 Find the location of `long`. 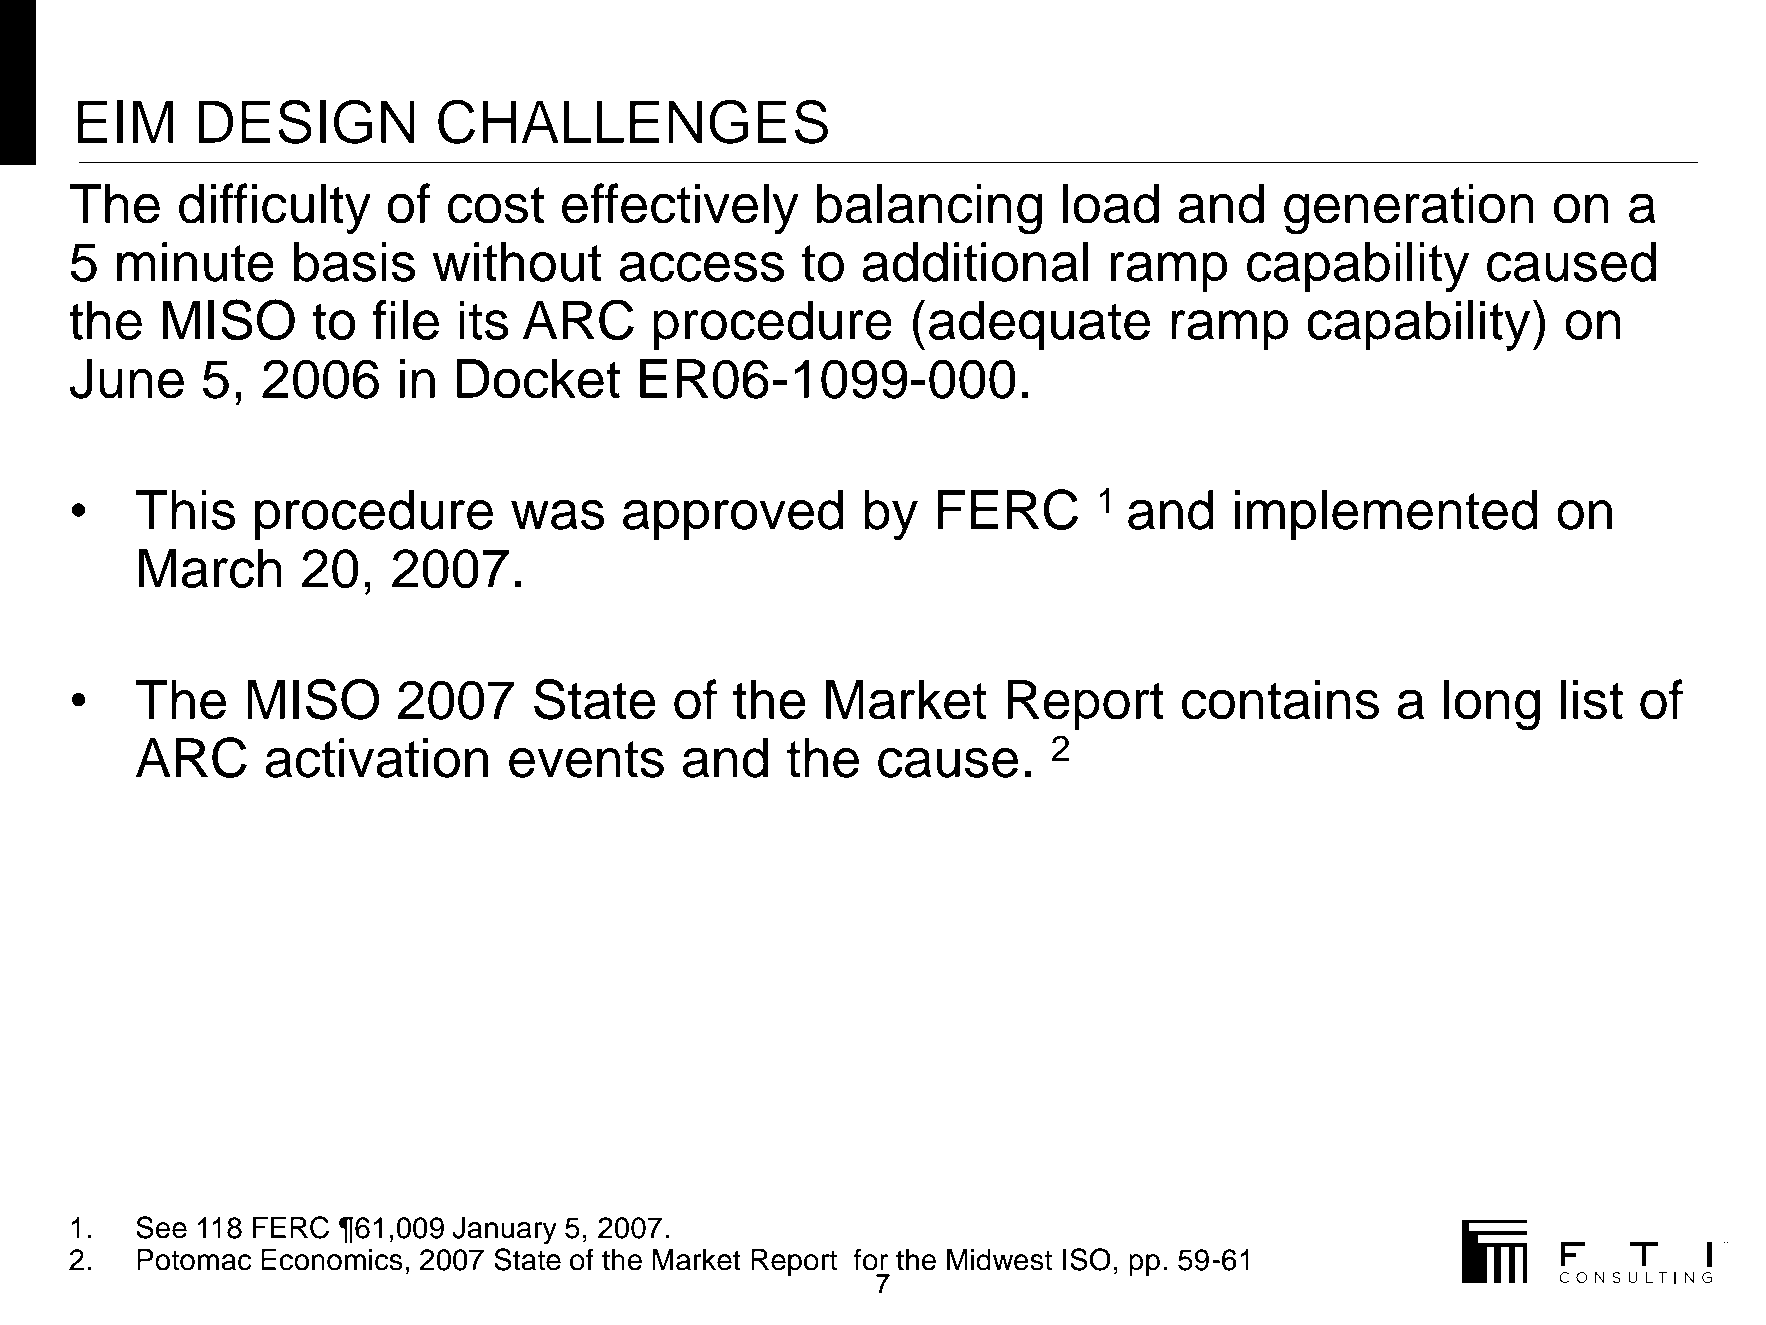

long is located at coordinates (1492, 705).
